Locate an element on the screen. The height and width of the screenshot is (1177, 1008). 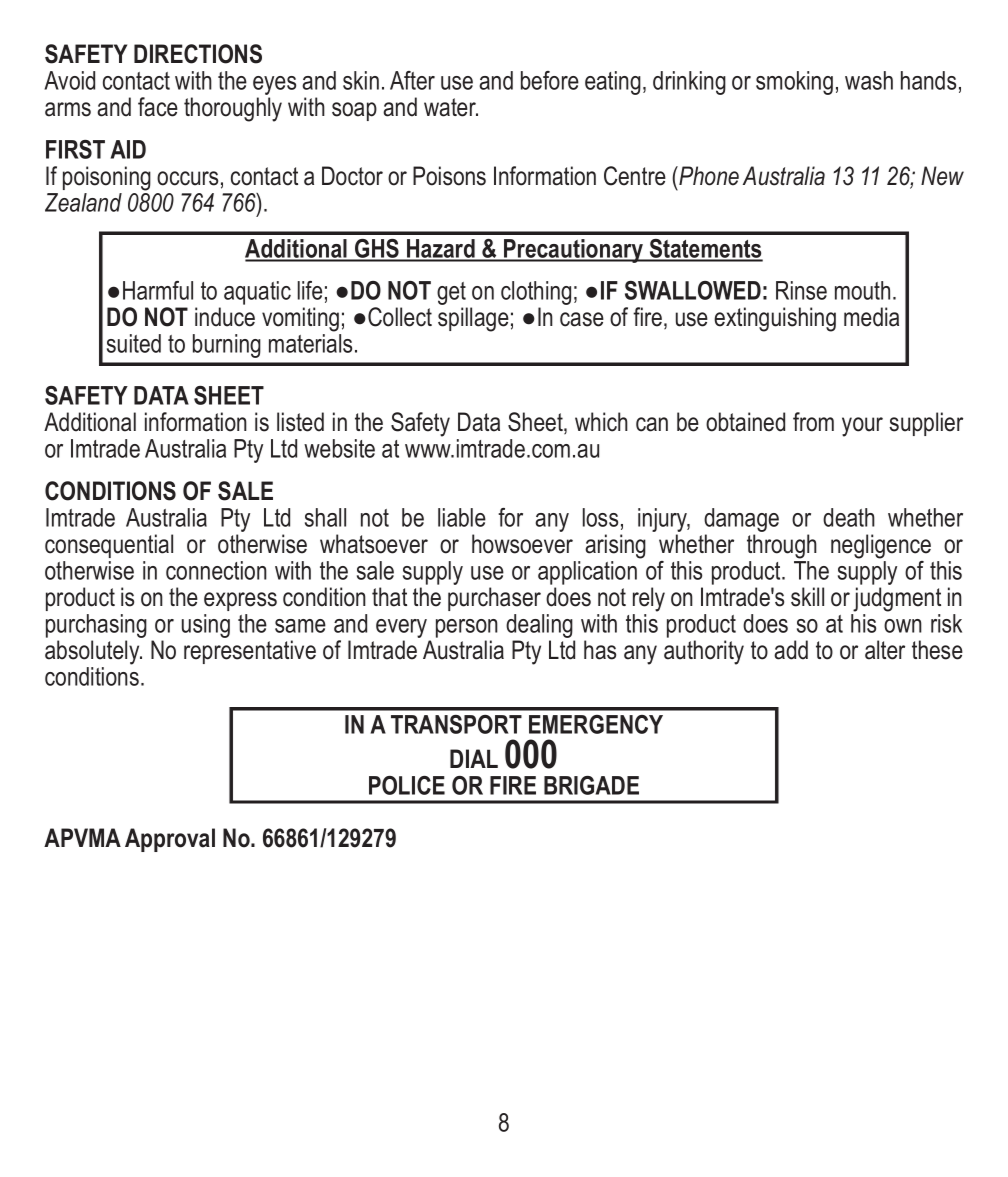
BRIGADE is located at coordinates (591, 785).
